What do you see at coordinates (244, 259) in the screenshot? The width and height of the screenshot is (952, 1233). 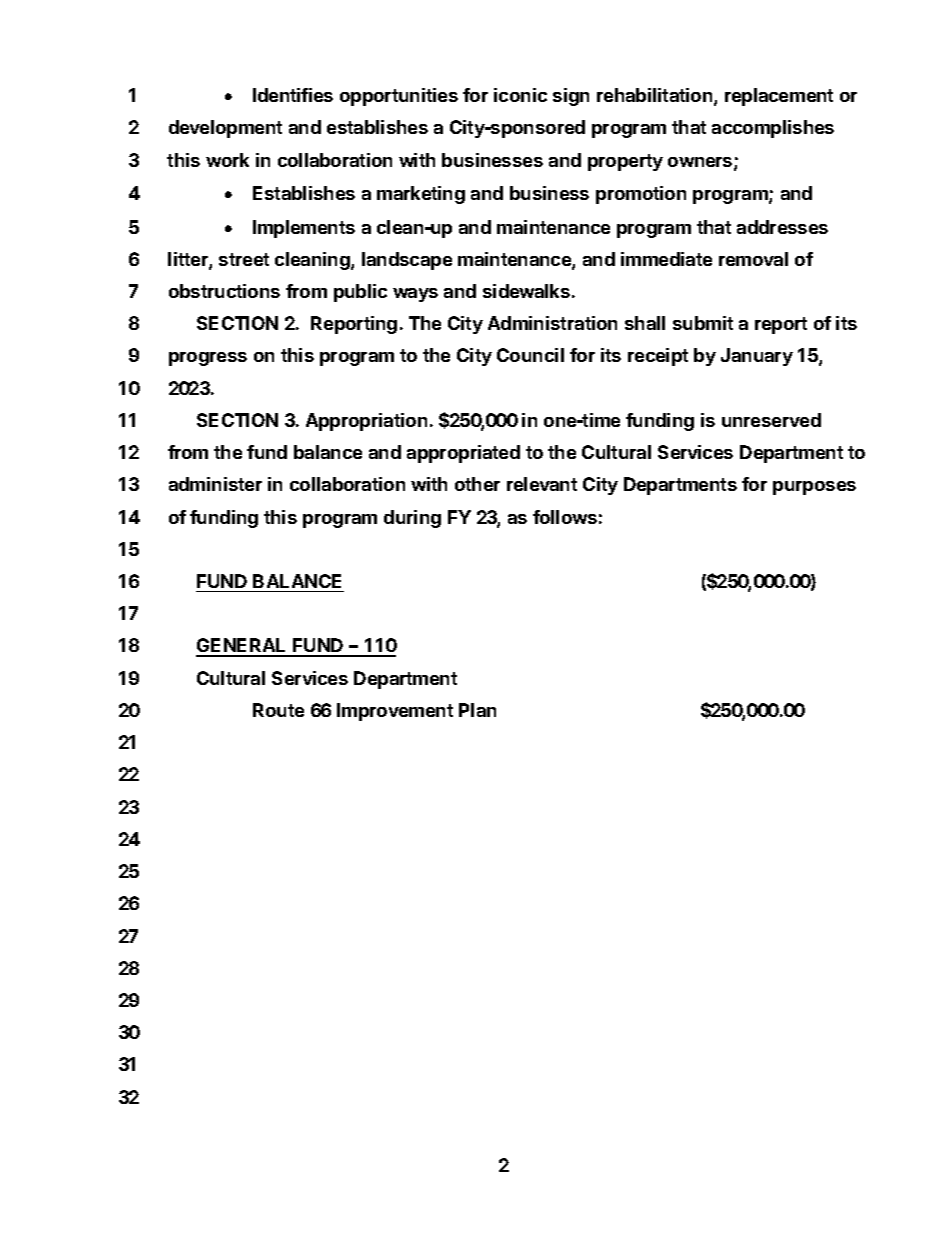 I see `street` at bounding box center [244, 259].
